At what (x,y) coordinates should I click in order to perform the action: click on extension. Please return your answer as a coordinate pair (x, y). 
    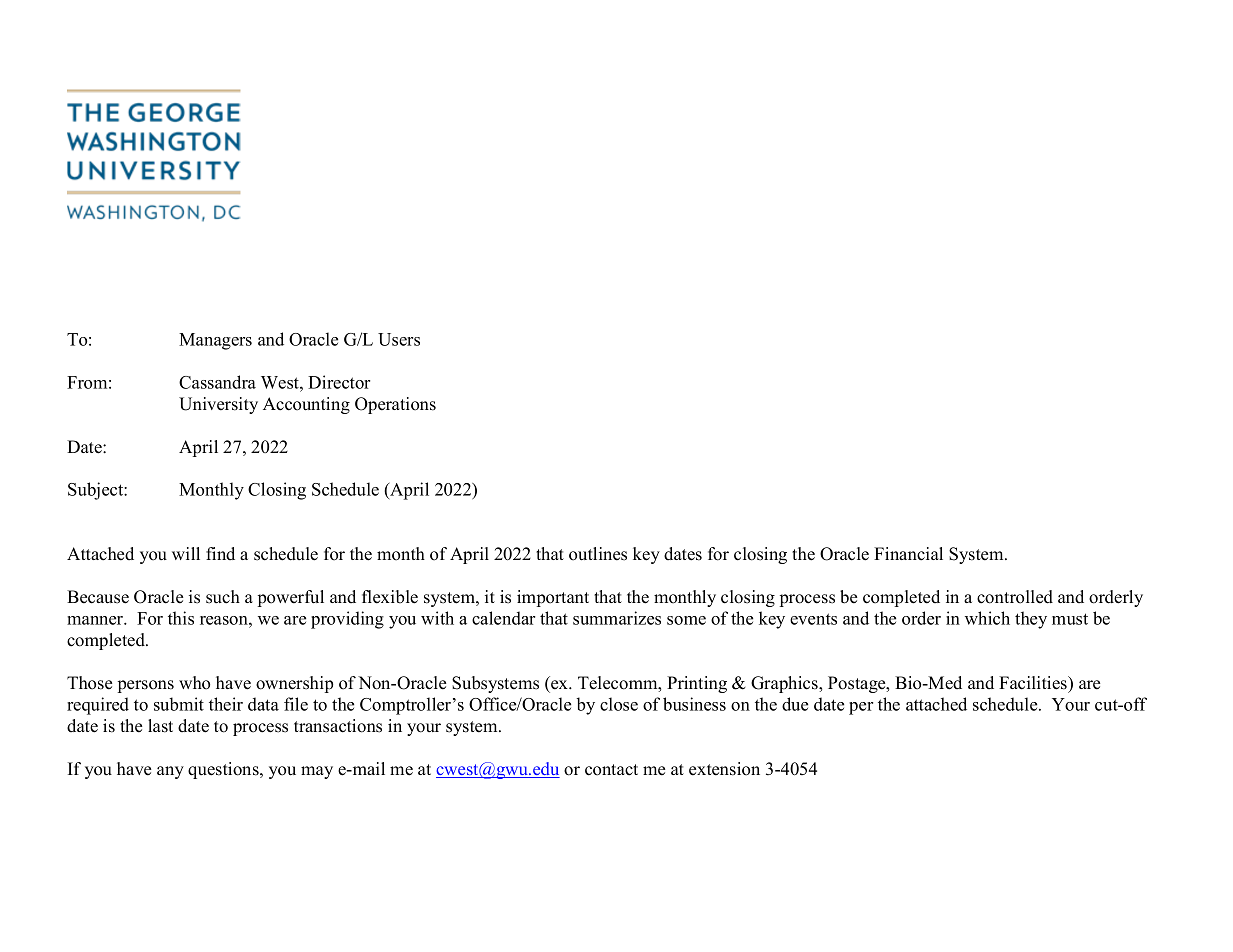
    Looking at the image, I should click on (724, 769).
